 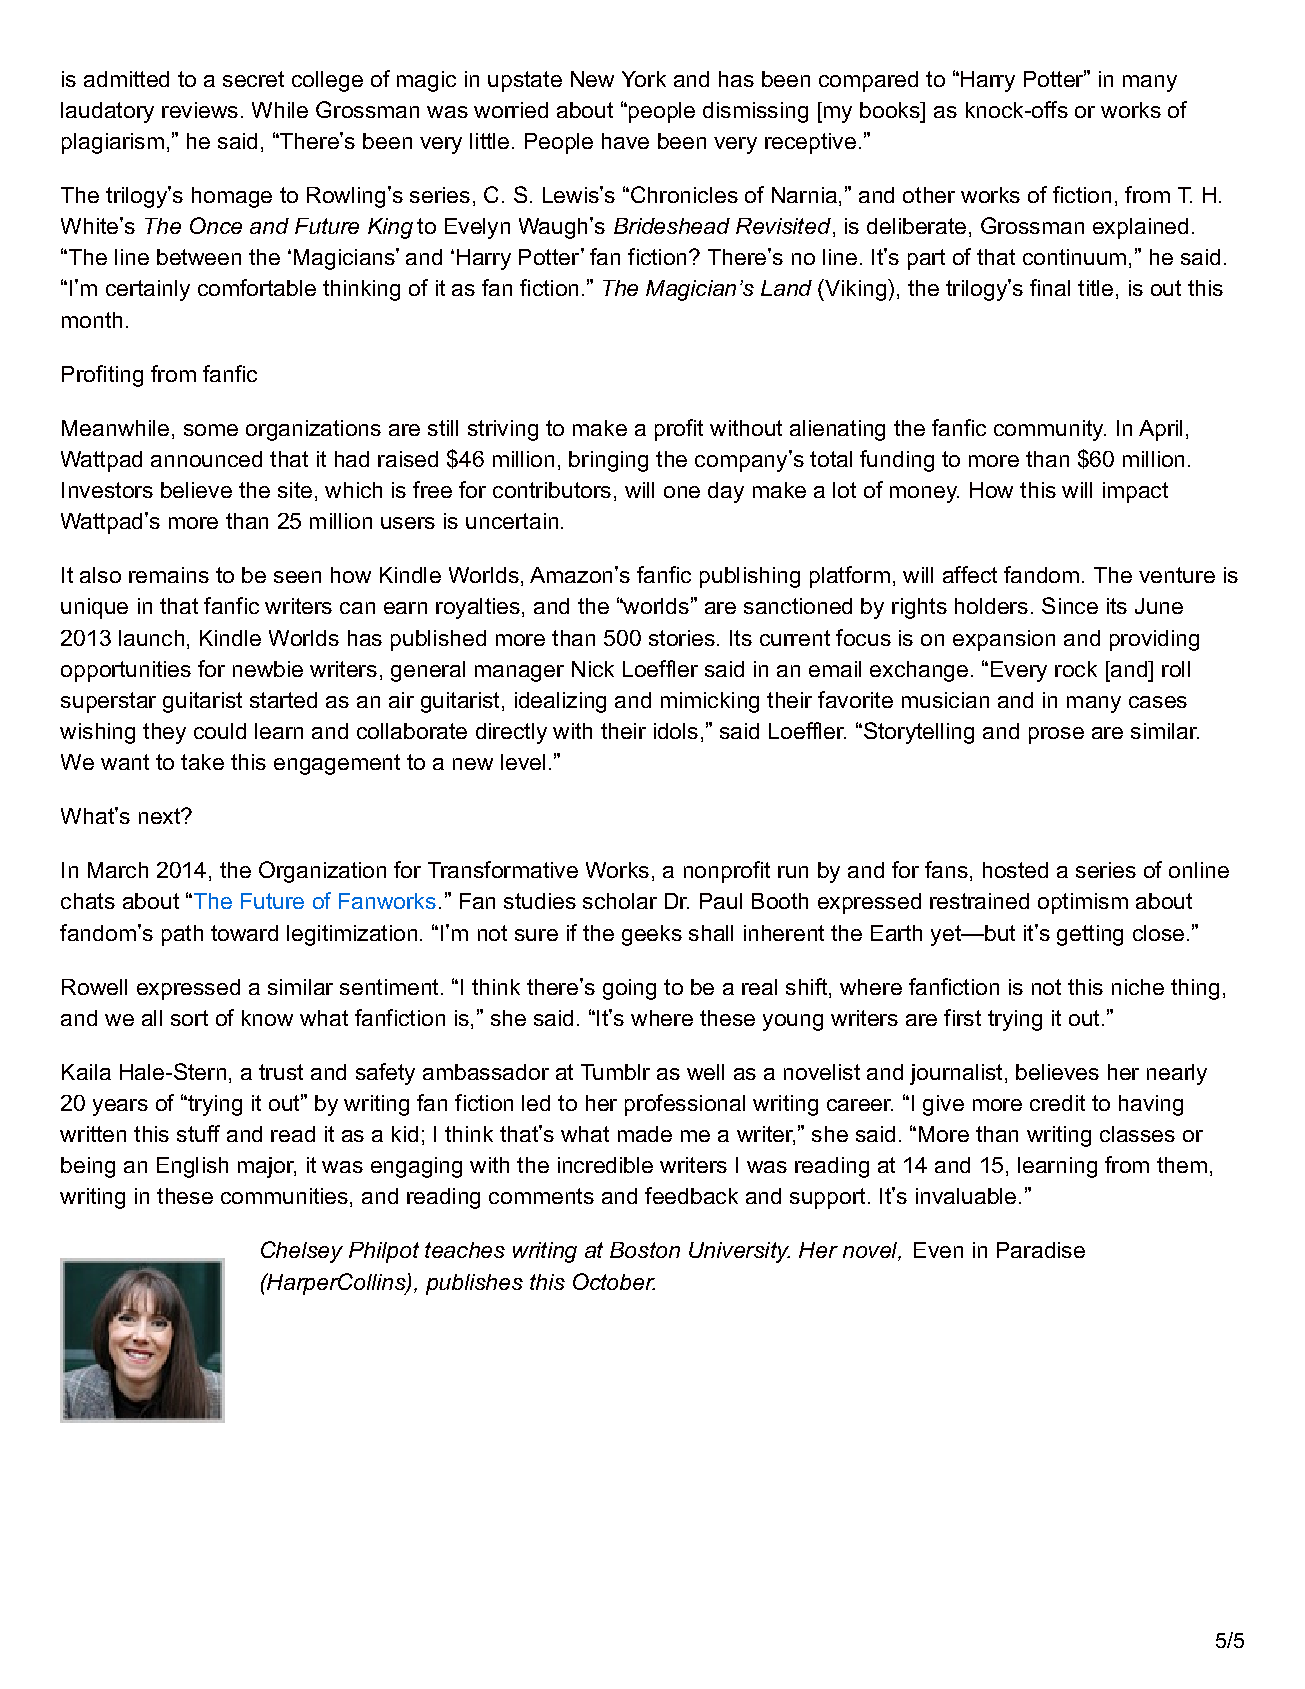 What do you see at coordinates (625, 141) in the screenshot?
I see `have` at bounding box center [625, 141].
